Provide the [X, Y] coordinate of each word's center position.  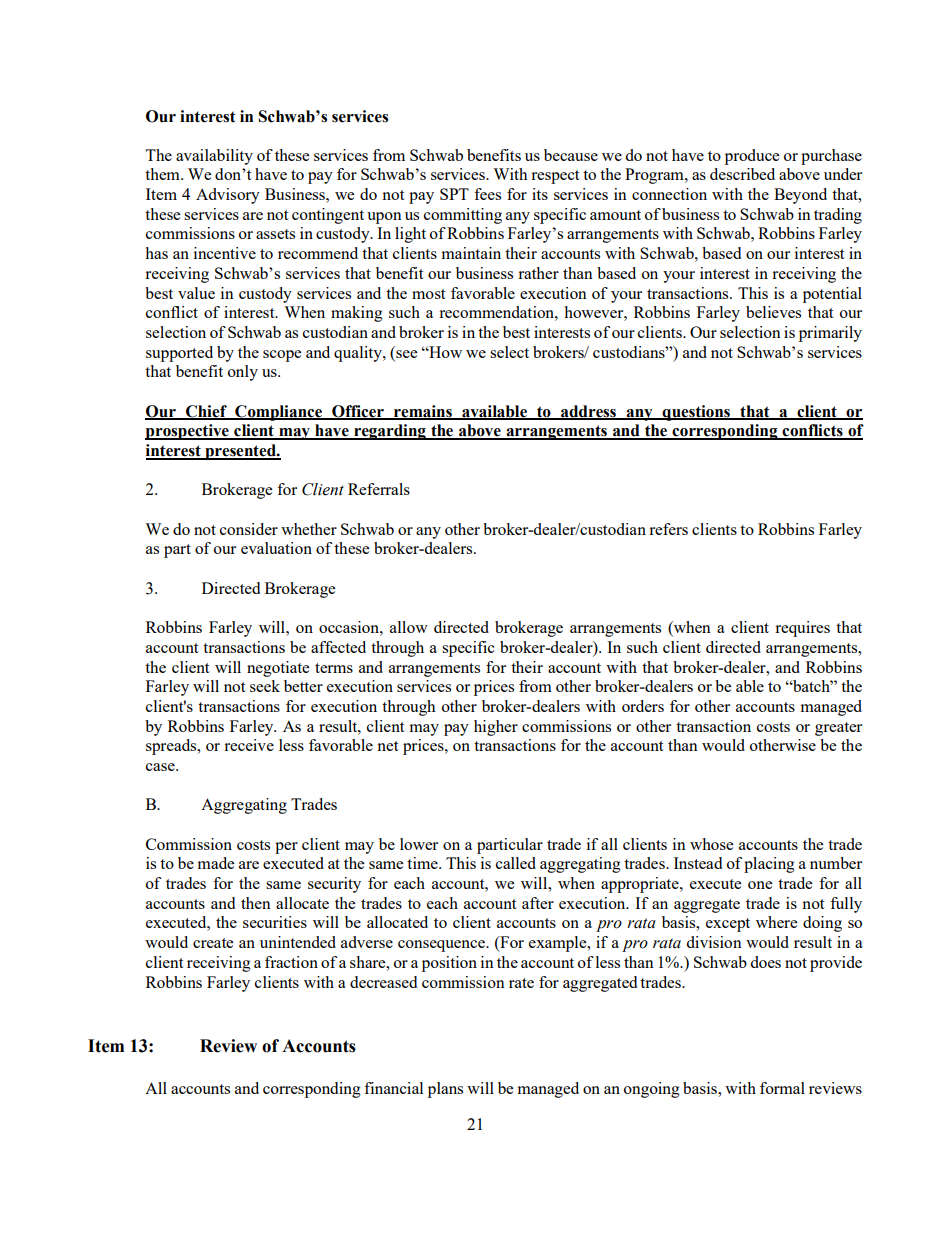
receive [249, 745]
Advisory [228, 196]
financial [393, 1088]
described [742, 174]
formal [782, 1088]
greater [838, 729]
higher [496, 728]
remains [423, 412]
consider [249, 529]
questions [696, 413]
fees [487, 194]
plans [445, 1090]
